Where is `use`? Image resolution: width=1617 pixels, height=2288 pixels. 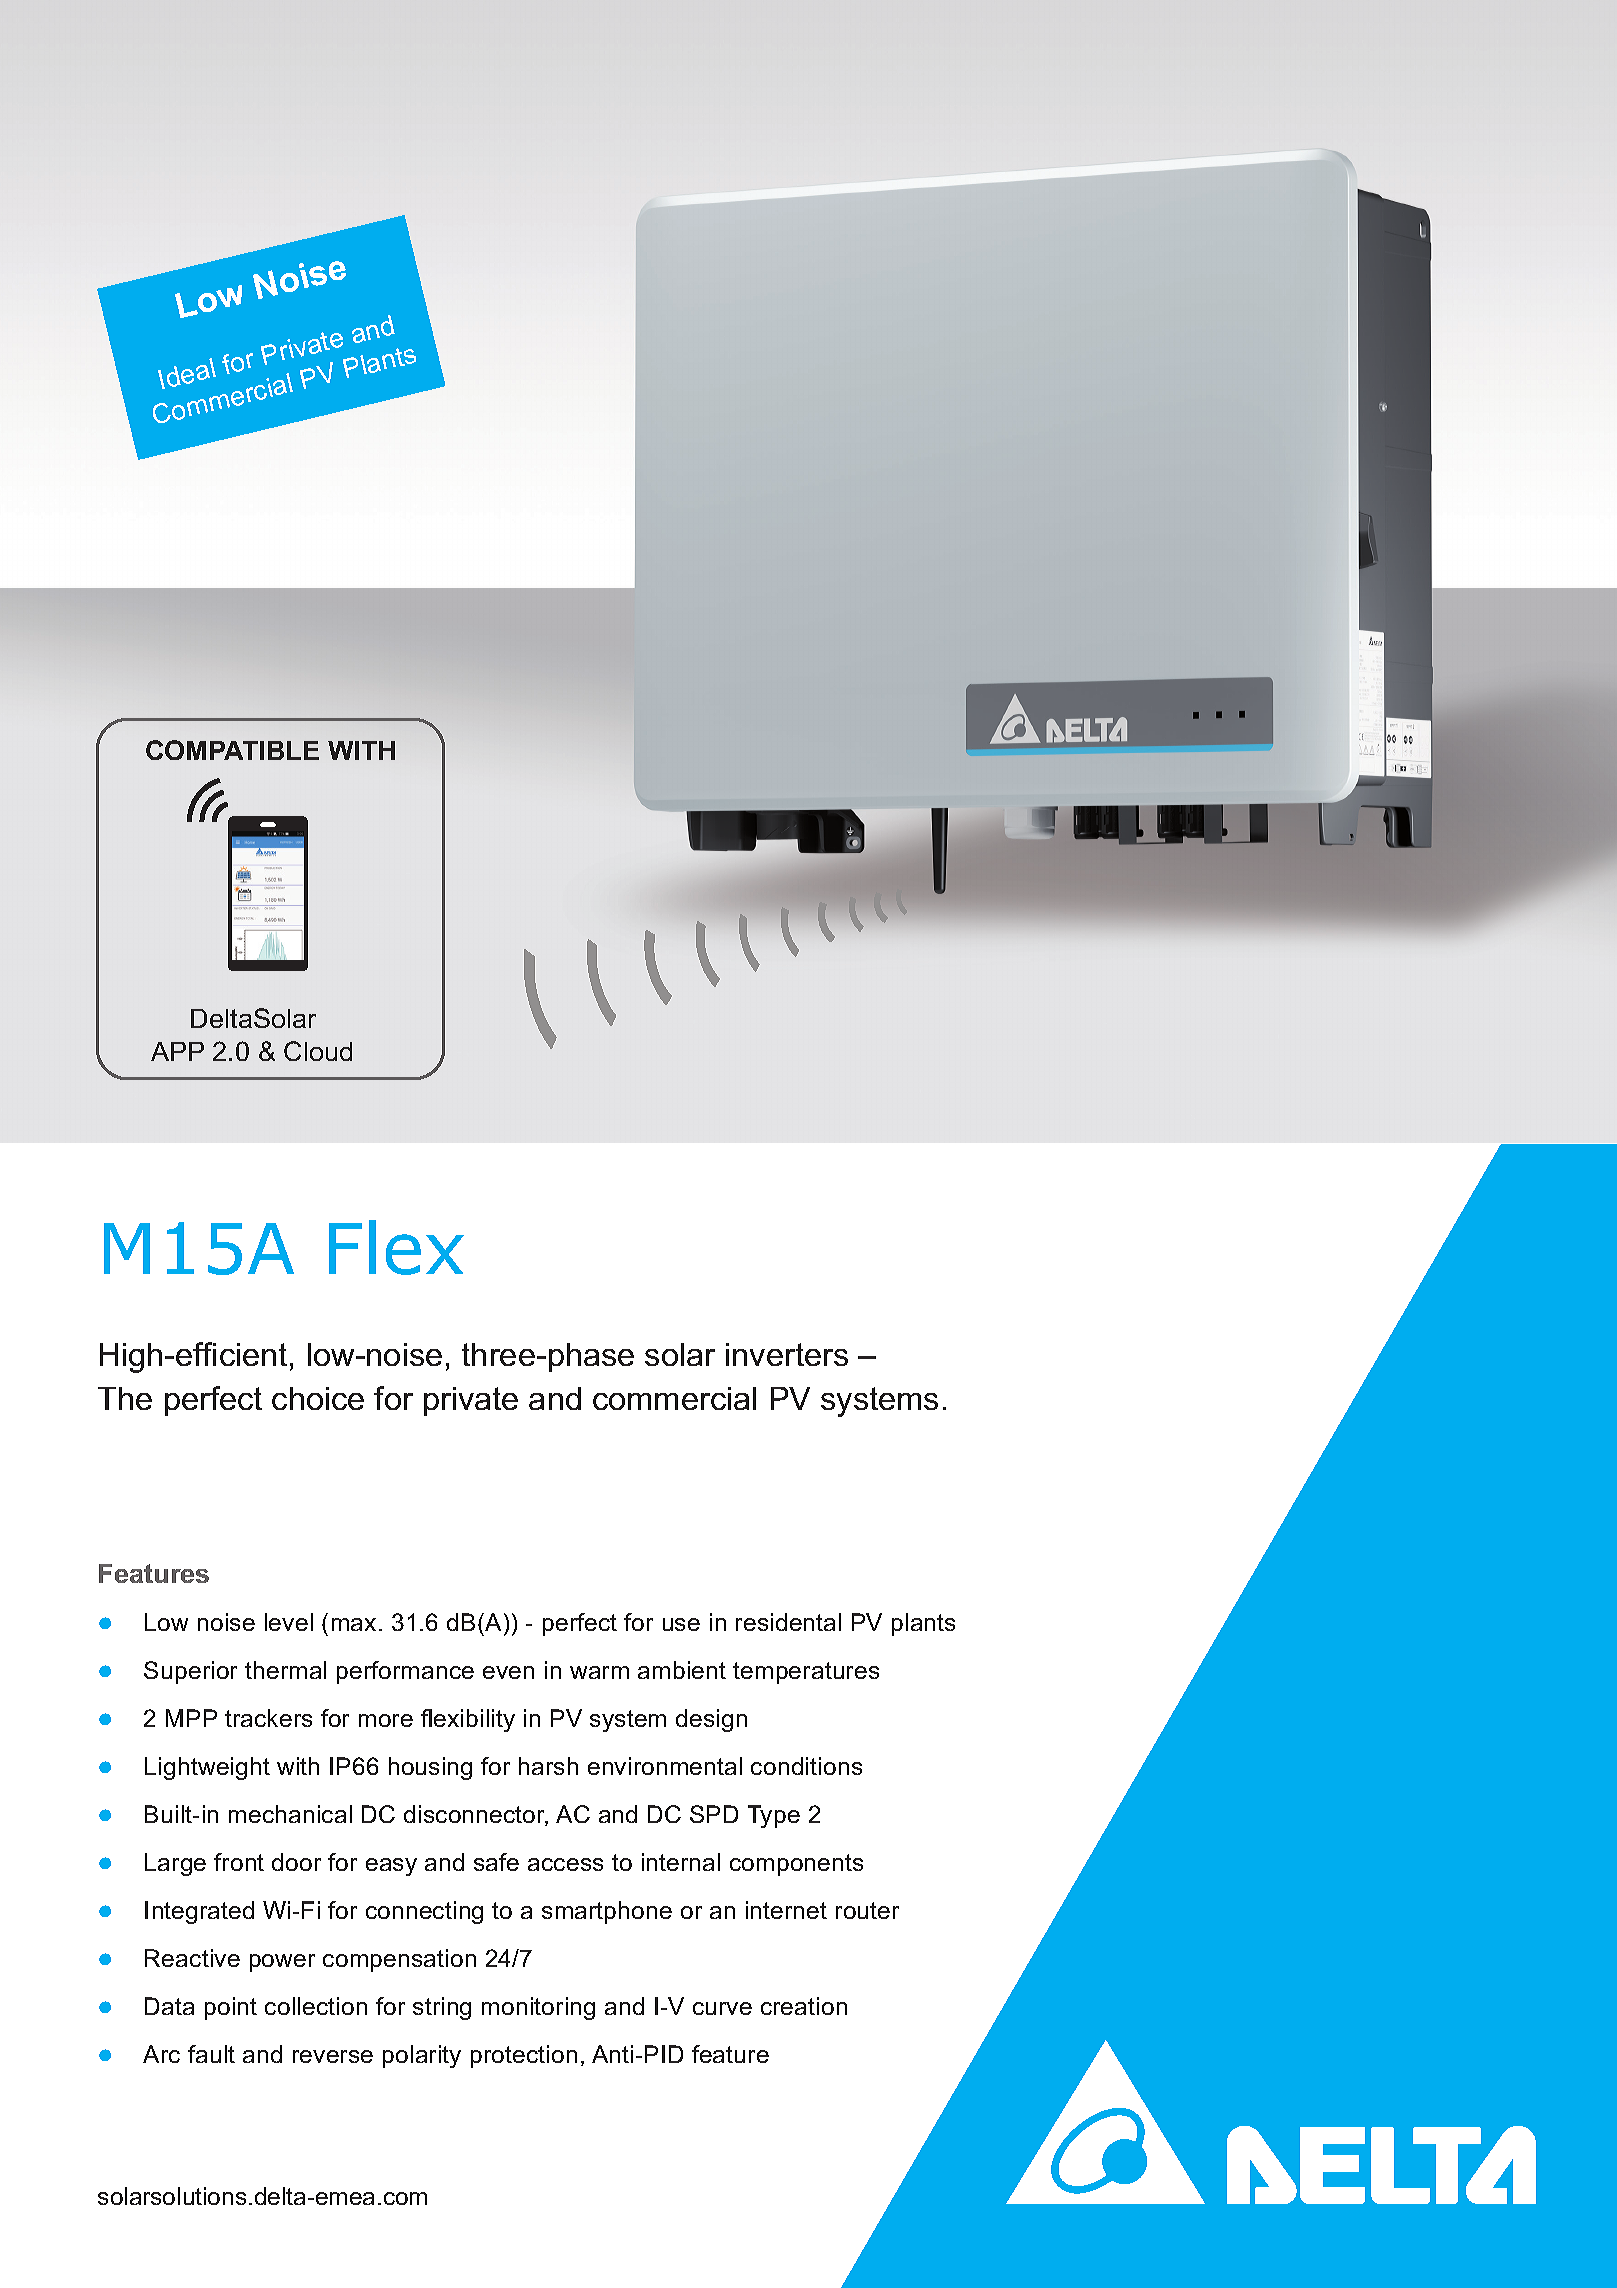
use is located at coordinates (681, 1624).
